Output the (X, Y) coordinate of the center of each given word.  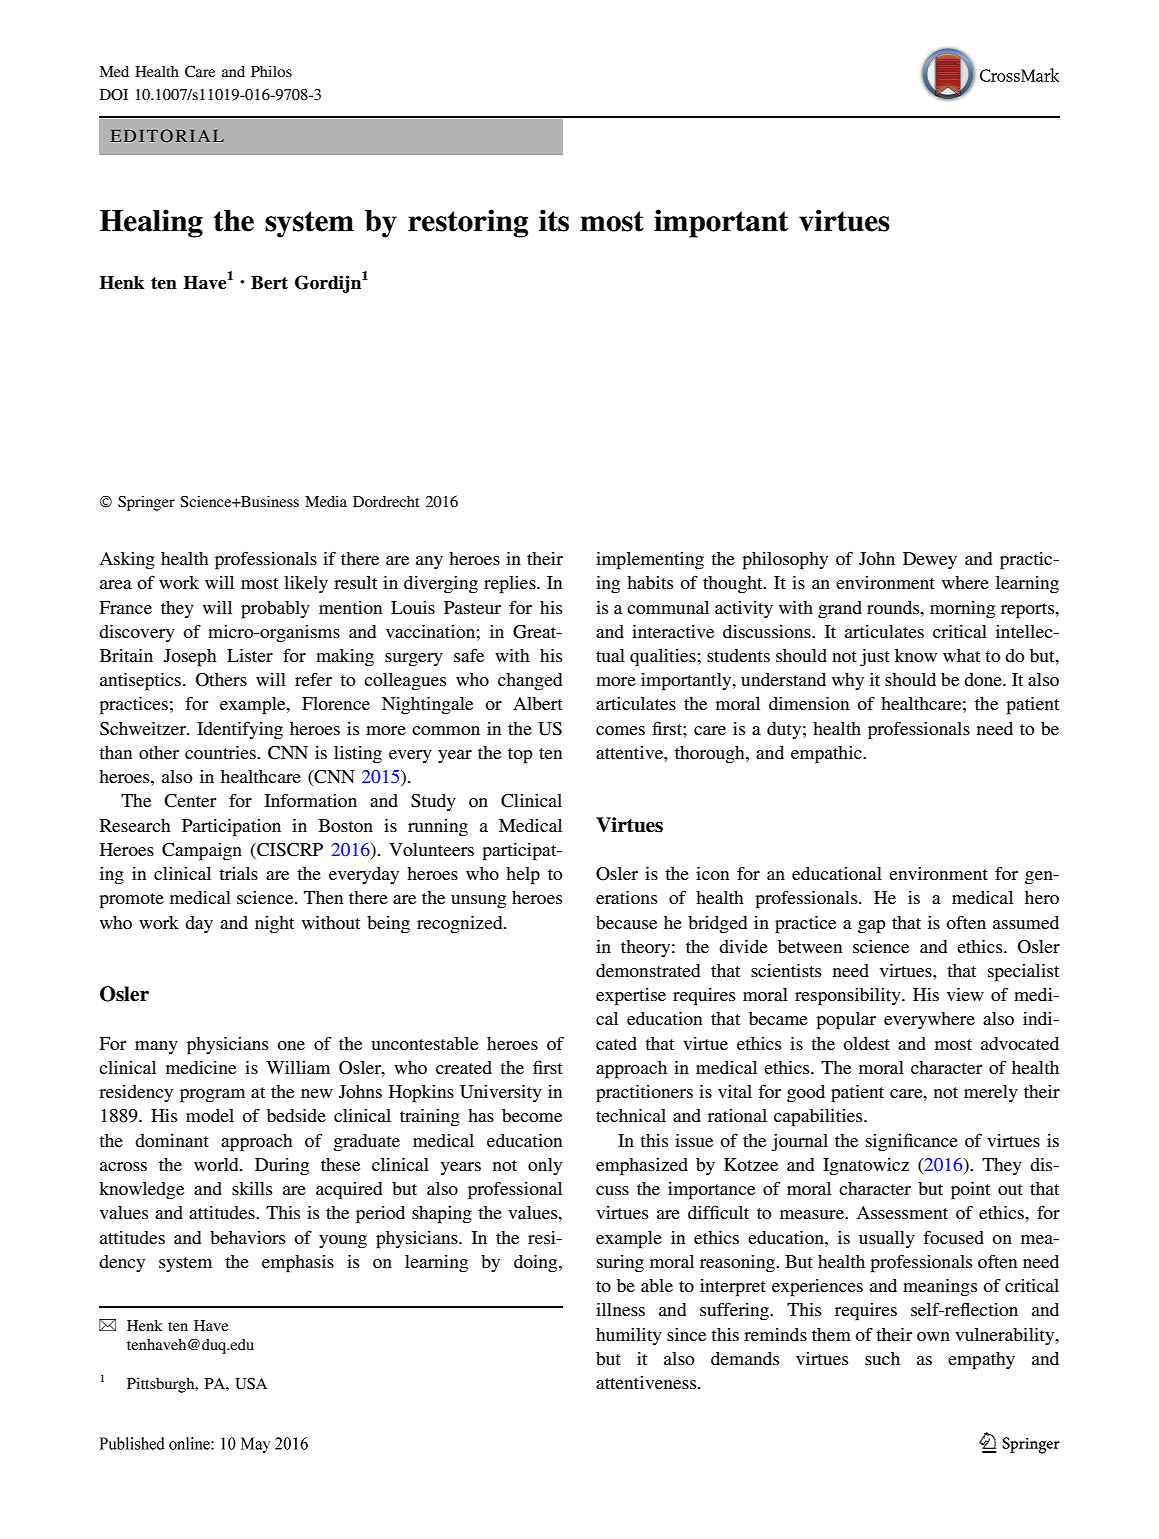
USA (251, 1384)
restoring (468, 223)
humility (629, 1336)
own (933, 1336)
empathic (827, 755)
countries (221, 752)
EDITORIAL (167, 135)
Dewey (930, 560)
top (520, 756)
